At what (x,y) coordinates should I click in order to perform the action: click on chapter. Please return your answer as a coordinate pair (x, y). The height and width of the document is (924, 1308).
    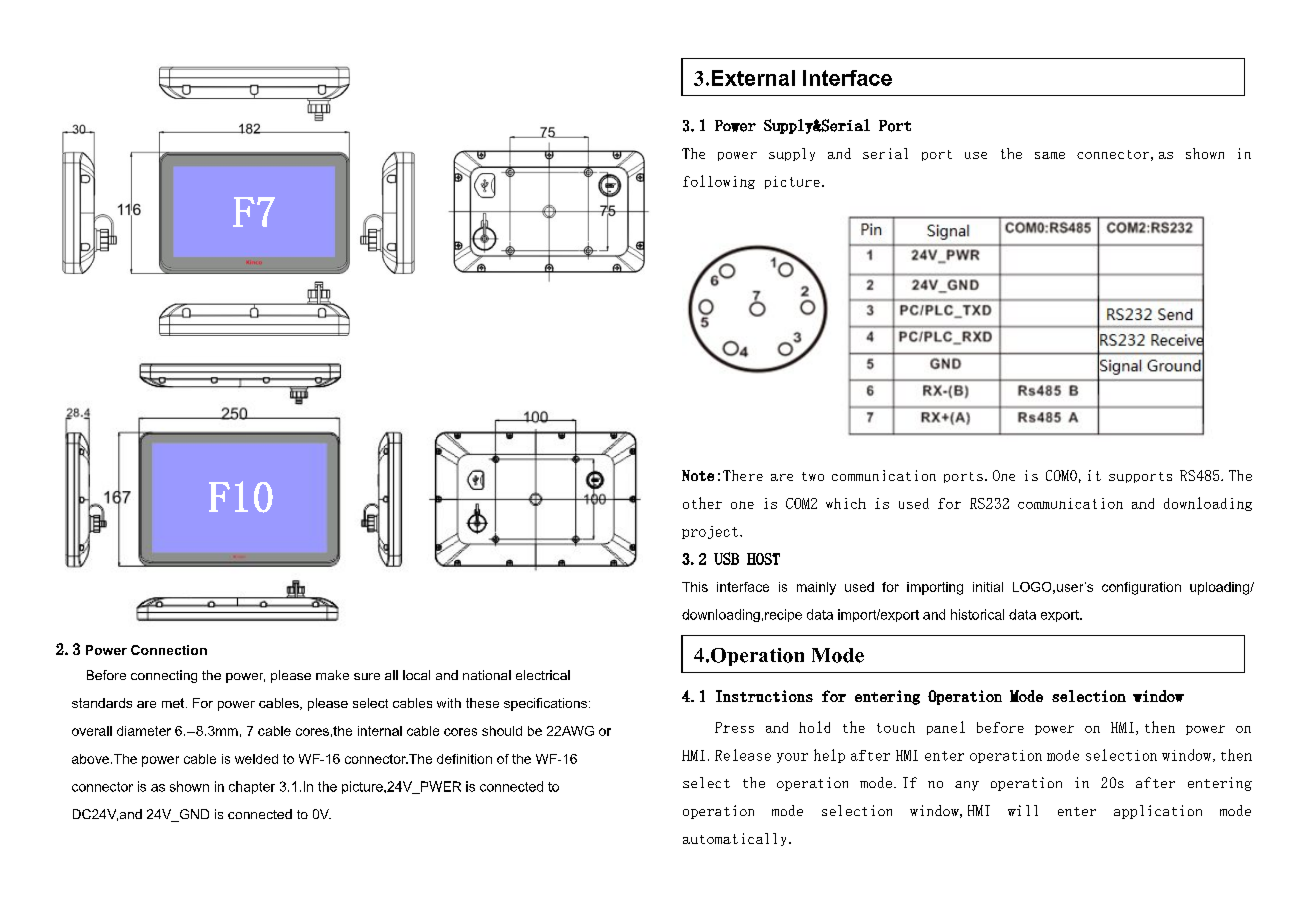
    Looking at the image, I should click on (252, 787).
